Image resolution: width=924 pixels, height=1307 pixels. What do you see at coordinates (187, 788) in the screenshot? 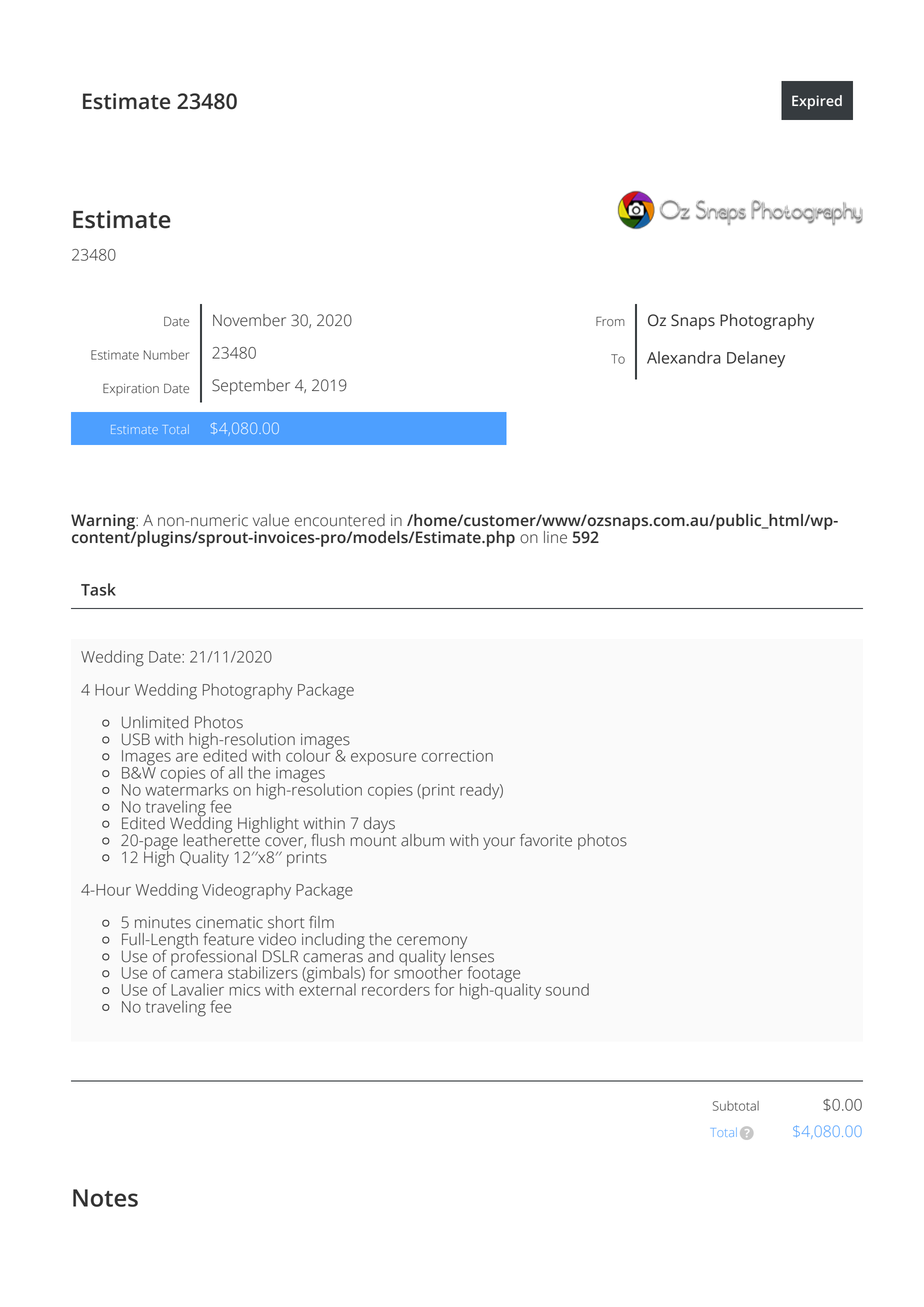
I see `watermarks` at bounding box center [187, 788].
